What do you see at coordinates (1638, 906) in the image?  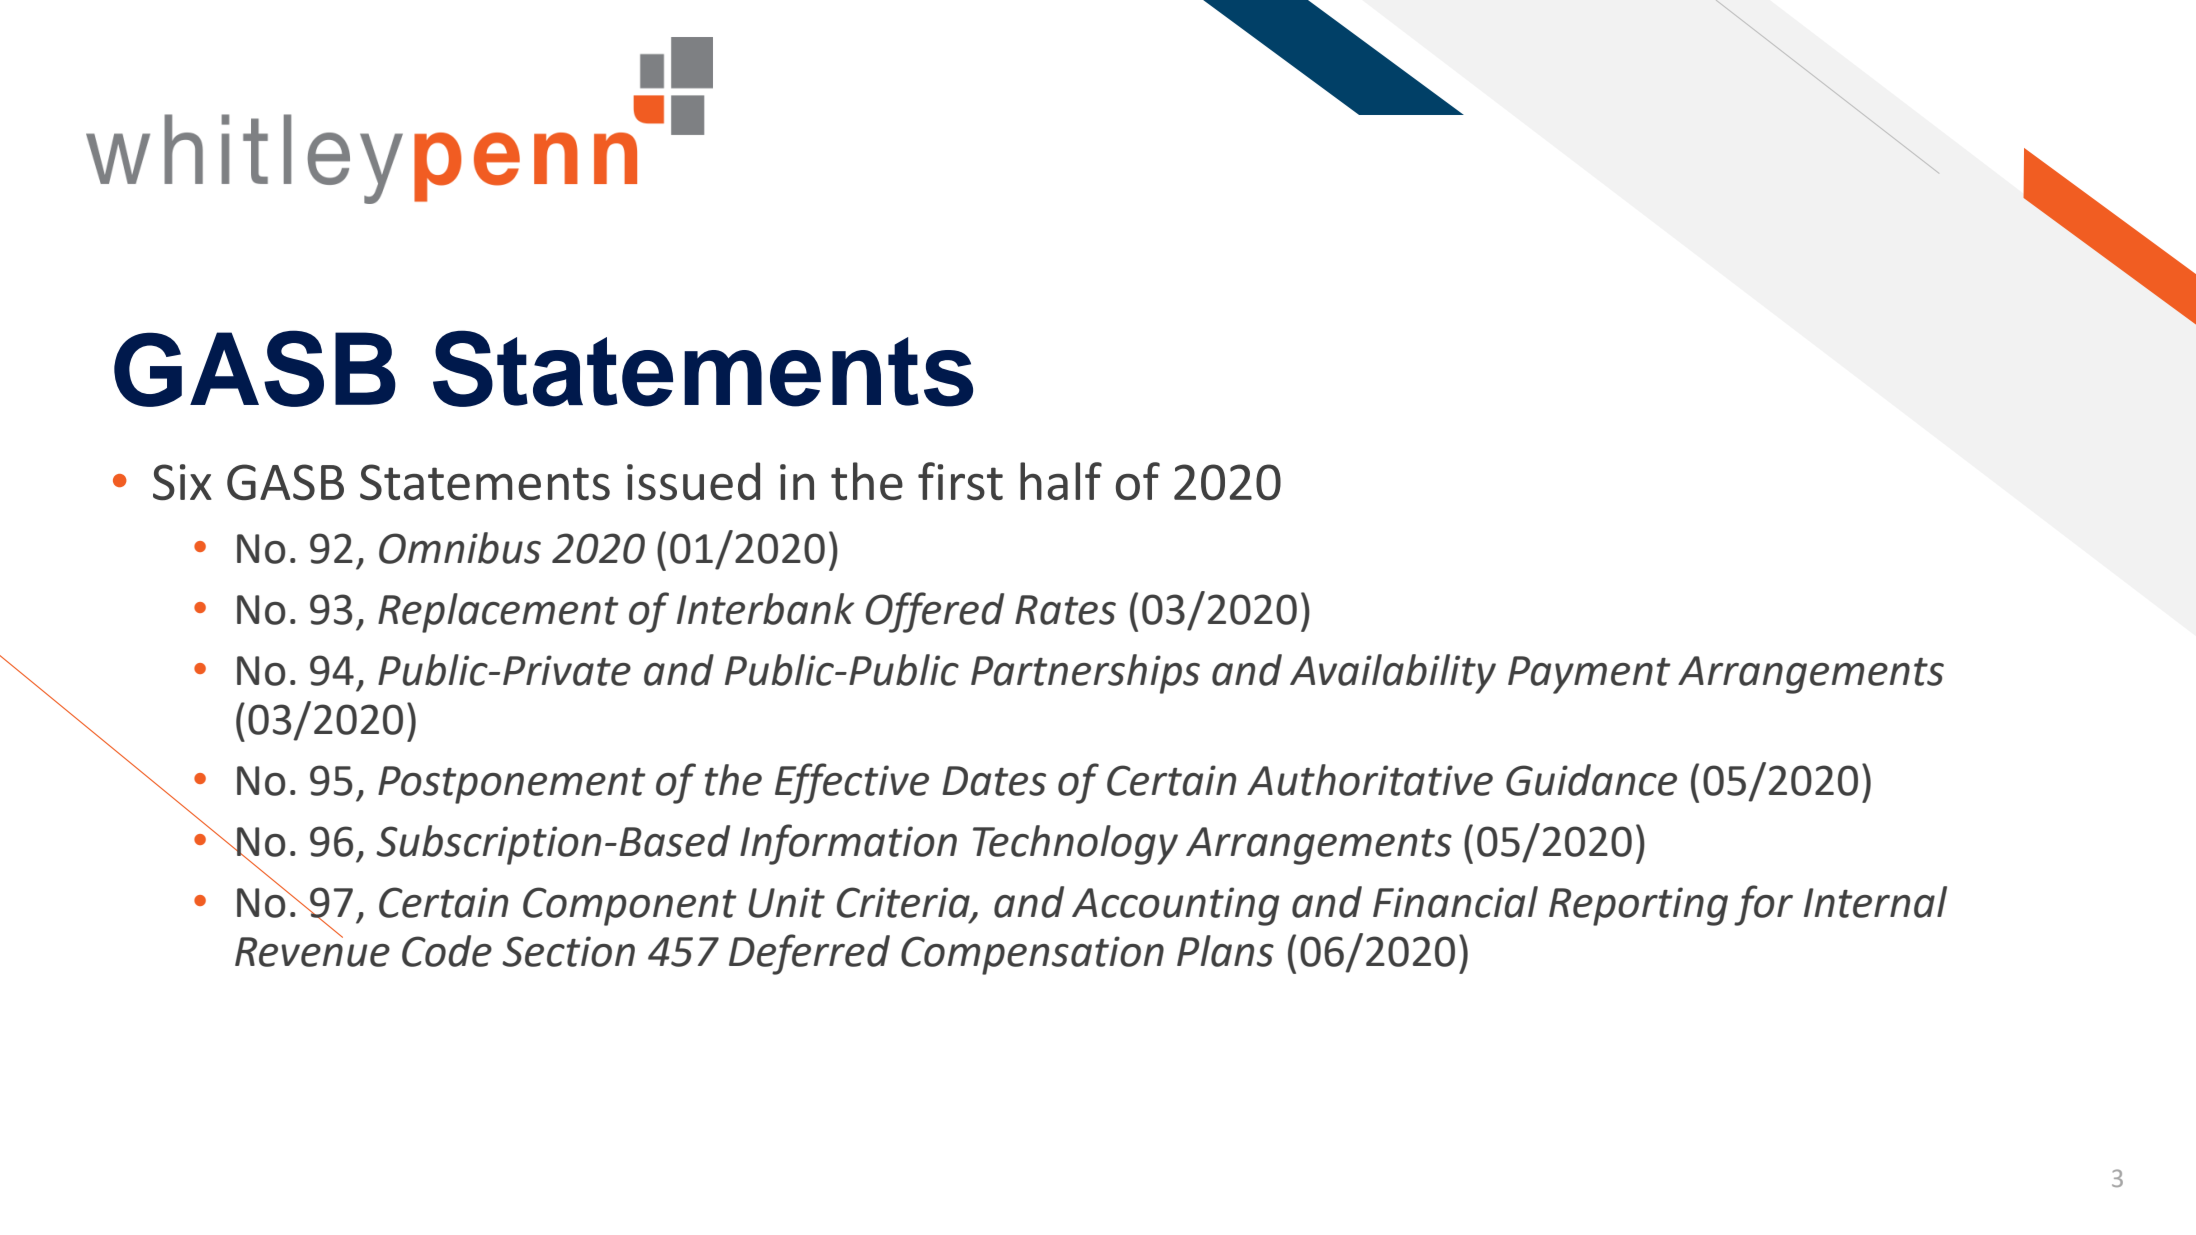 I see `Reporting` at bounding box center [1638, 906].
